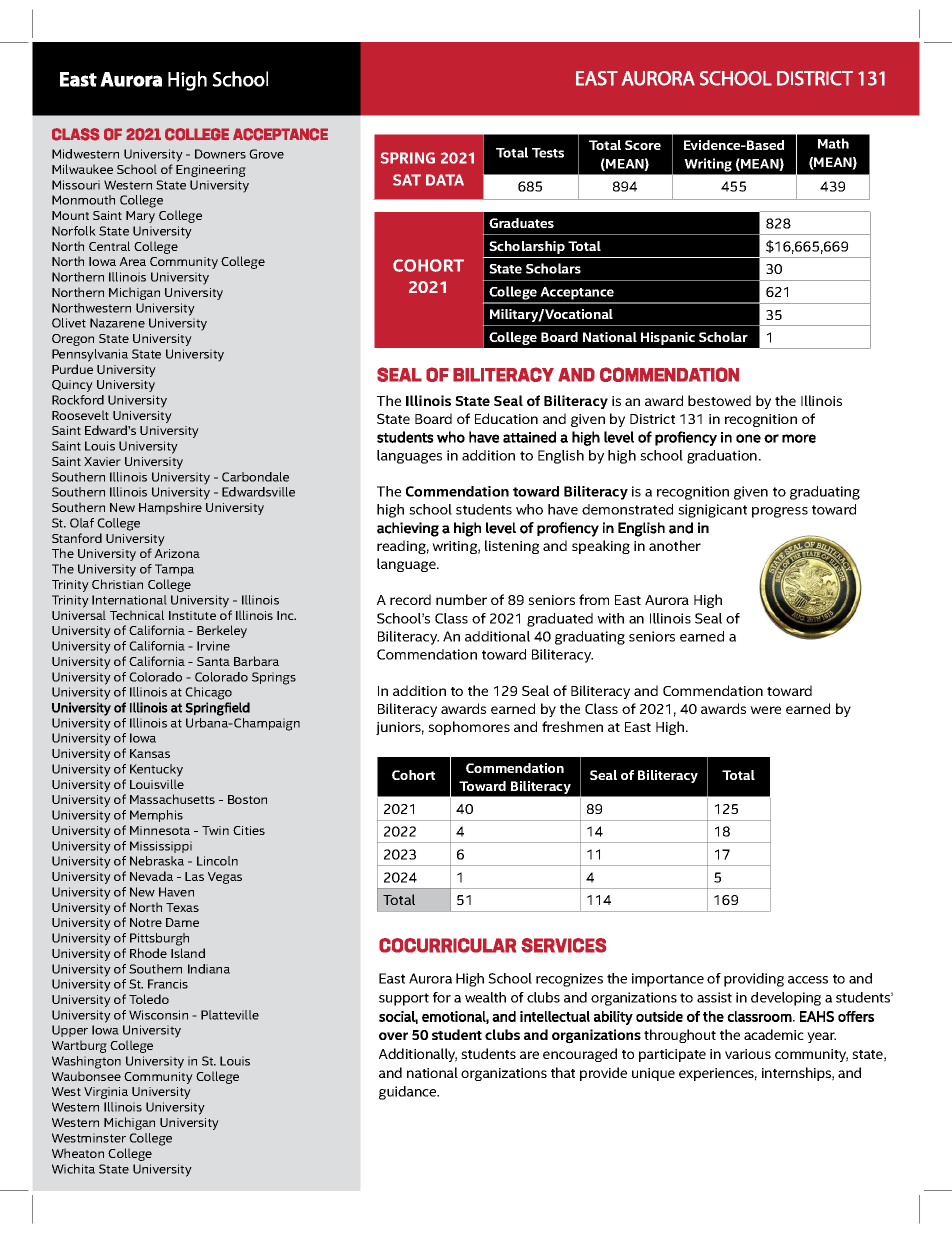 The width and height of the screenshot is (952, 1233). I want to click on freshmen, so click(572, 726).
